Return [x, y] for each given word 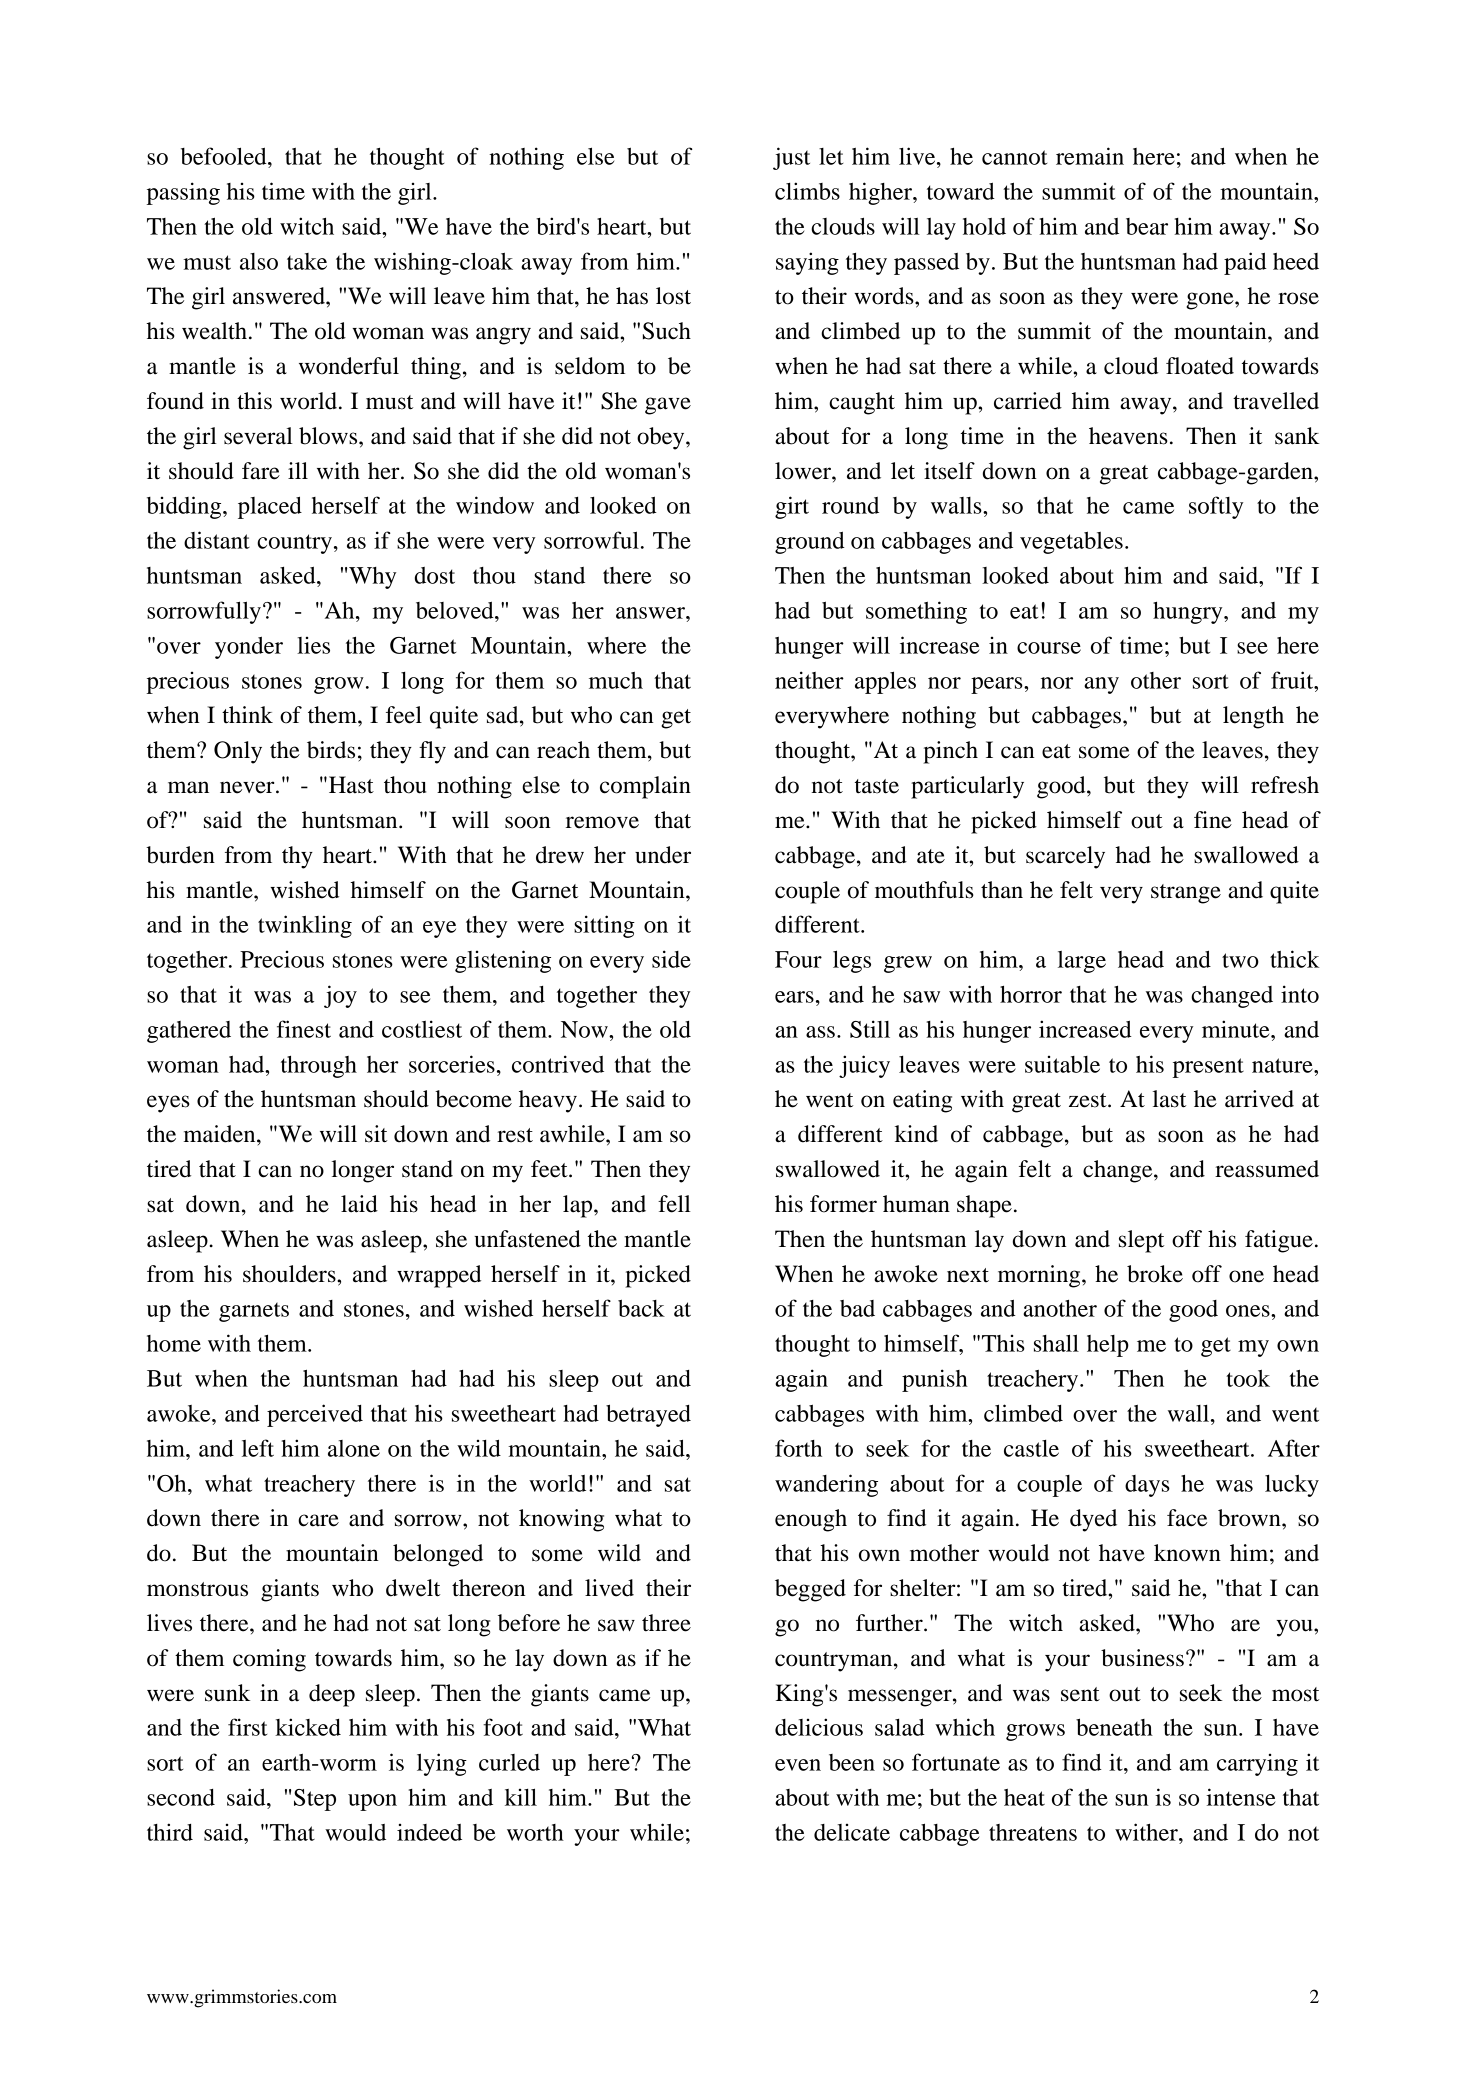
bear [1147, 226]
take [307, 261]
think [247, 715]
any [1101, 685]
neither [809, 680]
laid [359, 1204]
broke [1155, 1274]
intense [1240, 1797]
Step [315, 1800]
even [798, 1765]
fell [674, 1204]
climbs [807, 191]
